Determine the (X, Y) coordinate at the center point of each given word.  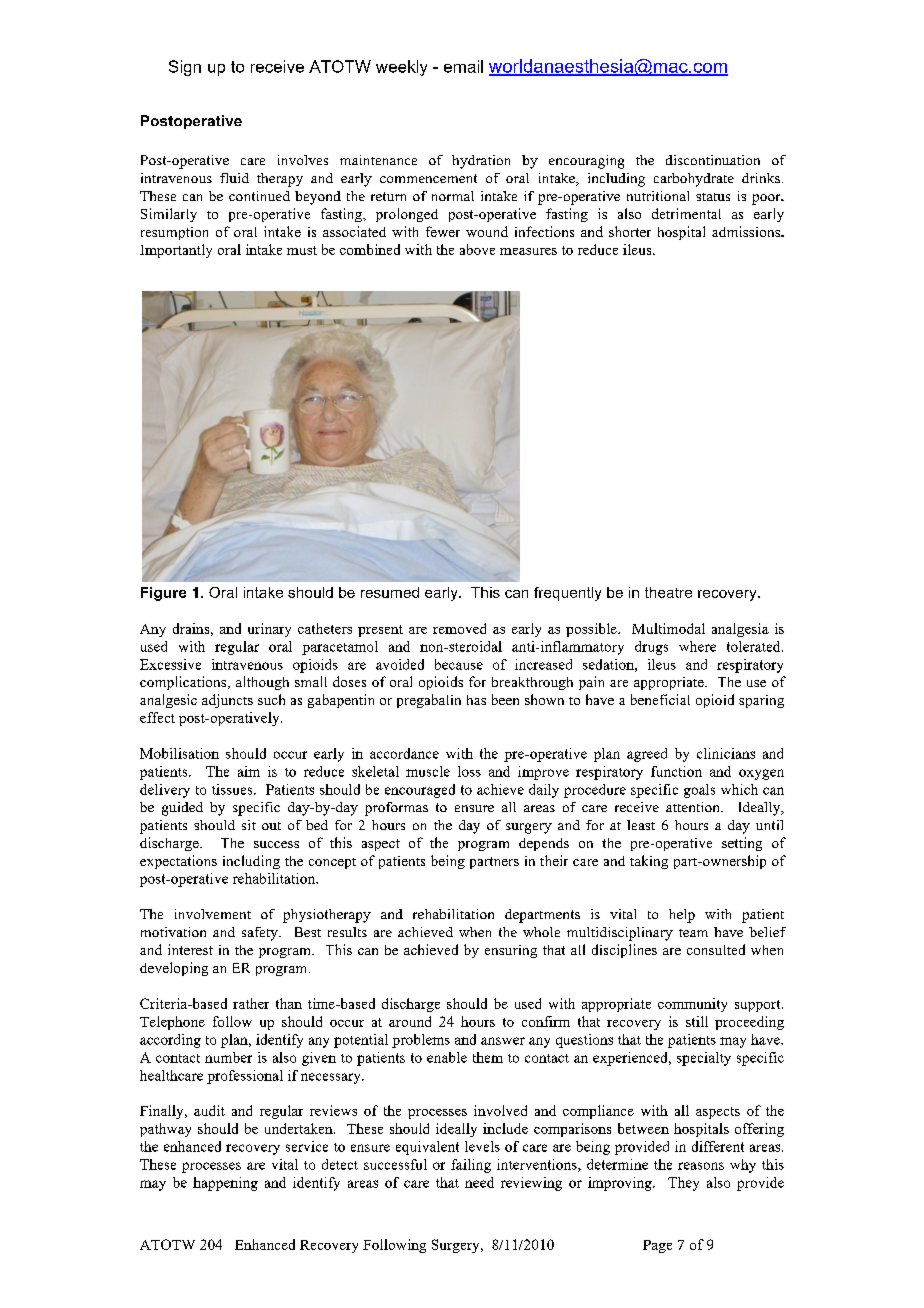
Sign (185, 68)
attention (694, 807)
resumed (390, 592)
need (479, 1182)
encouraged (420, 791)
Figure (163, 594)
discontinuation (713, 160)
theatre (668, 592)
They (683, 1184)
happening (225, 1184)
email (463, 66)
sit (249, 825)
